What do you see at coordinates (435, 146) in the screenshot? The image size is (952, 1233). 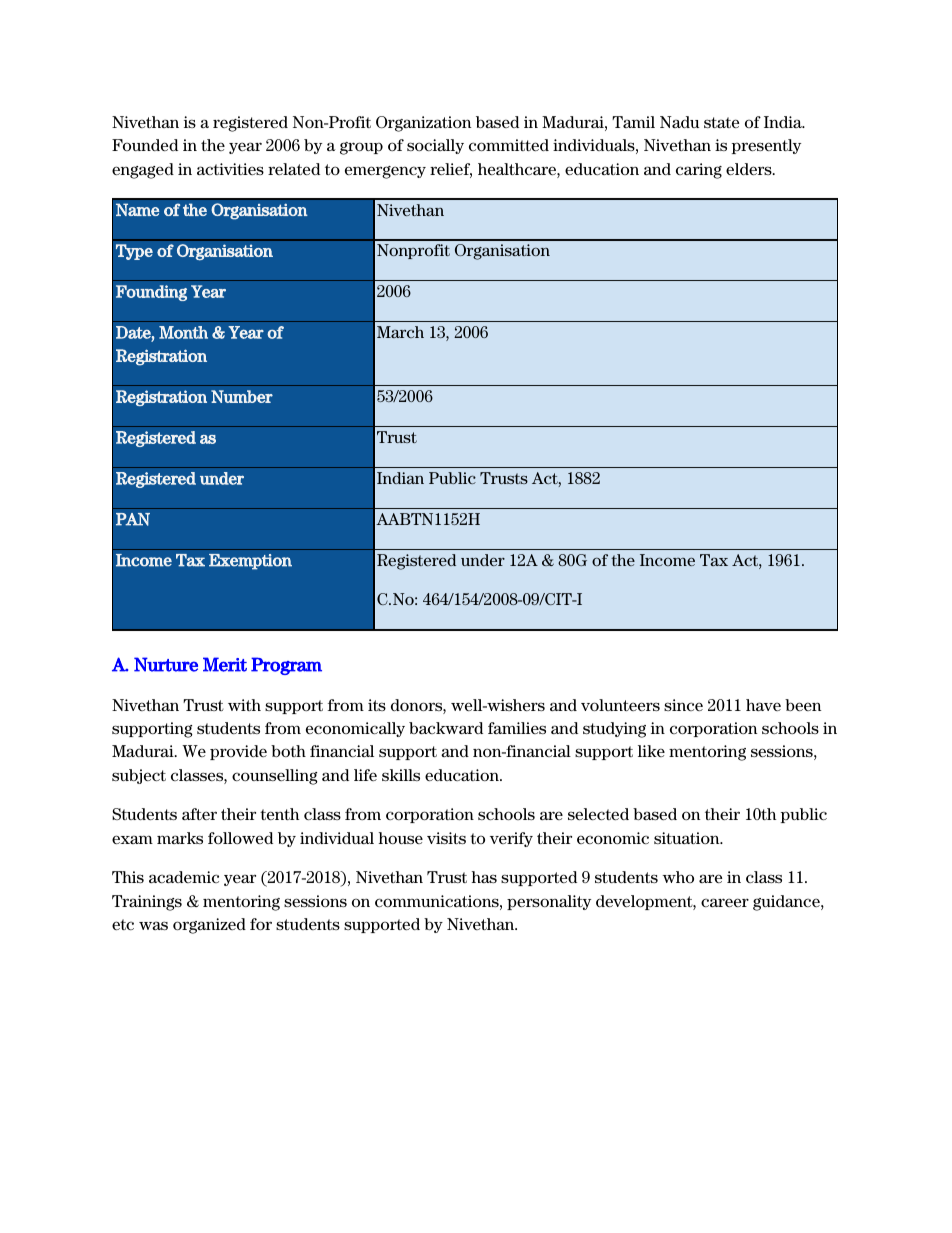 I see `socially` at bounding box center [435, 146].
